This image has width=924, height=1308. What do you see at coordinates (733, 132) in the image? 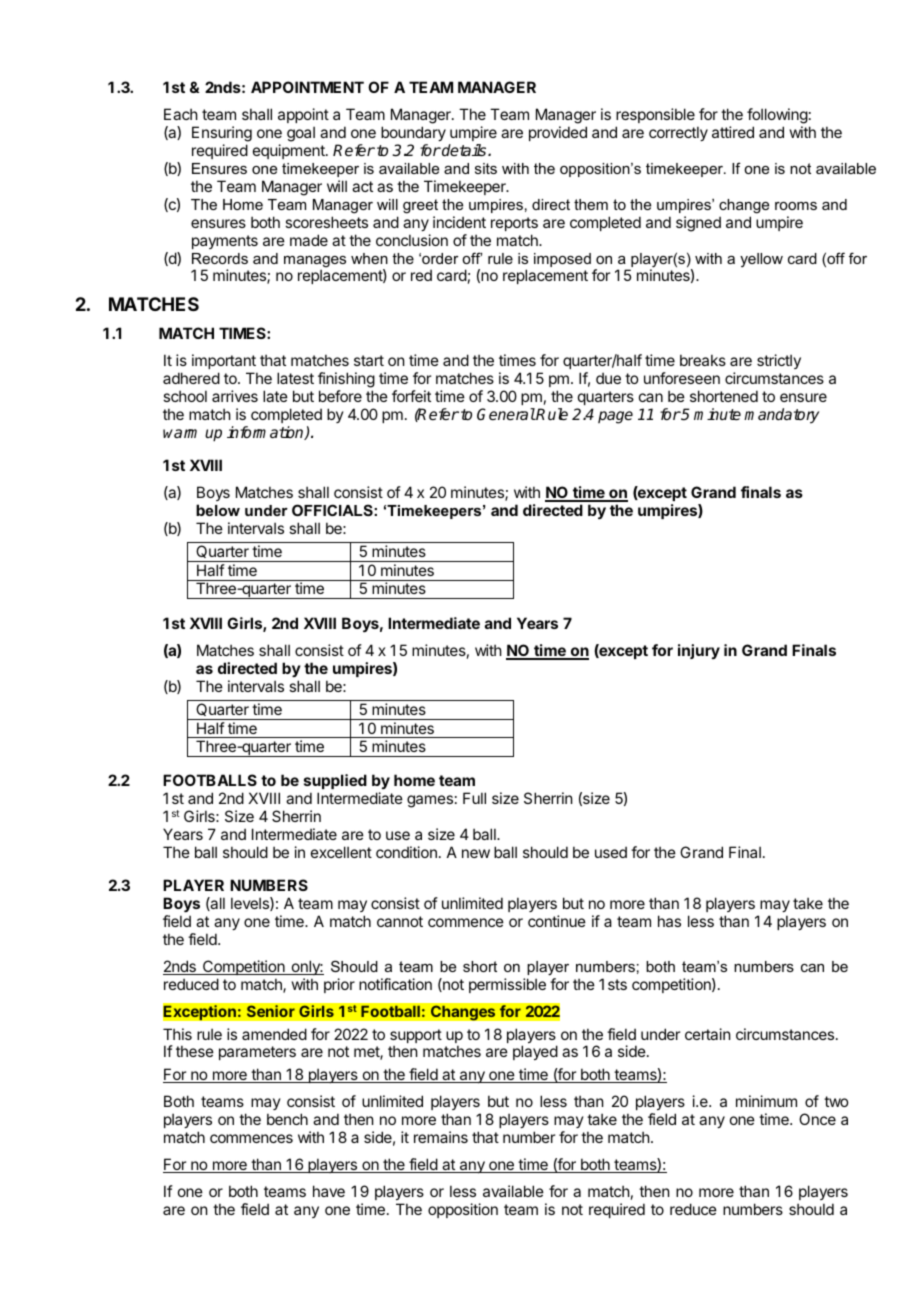
I see `attired` at bounding box center [733, 132].
